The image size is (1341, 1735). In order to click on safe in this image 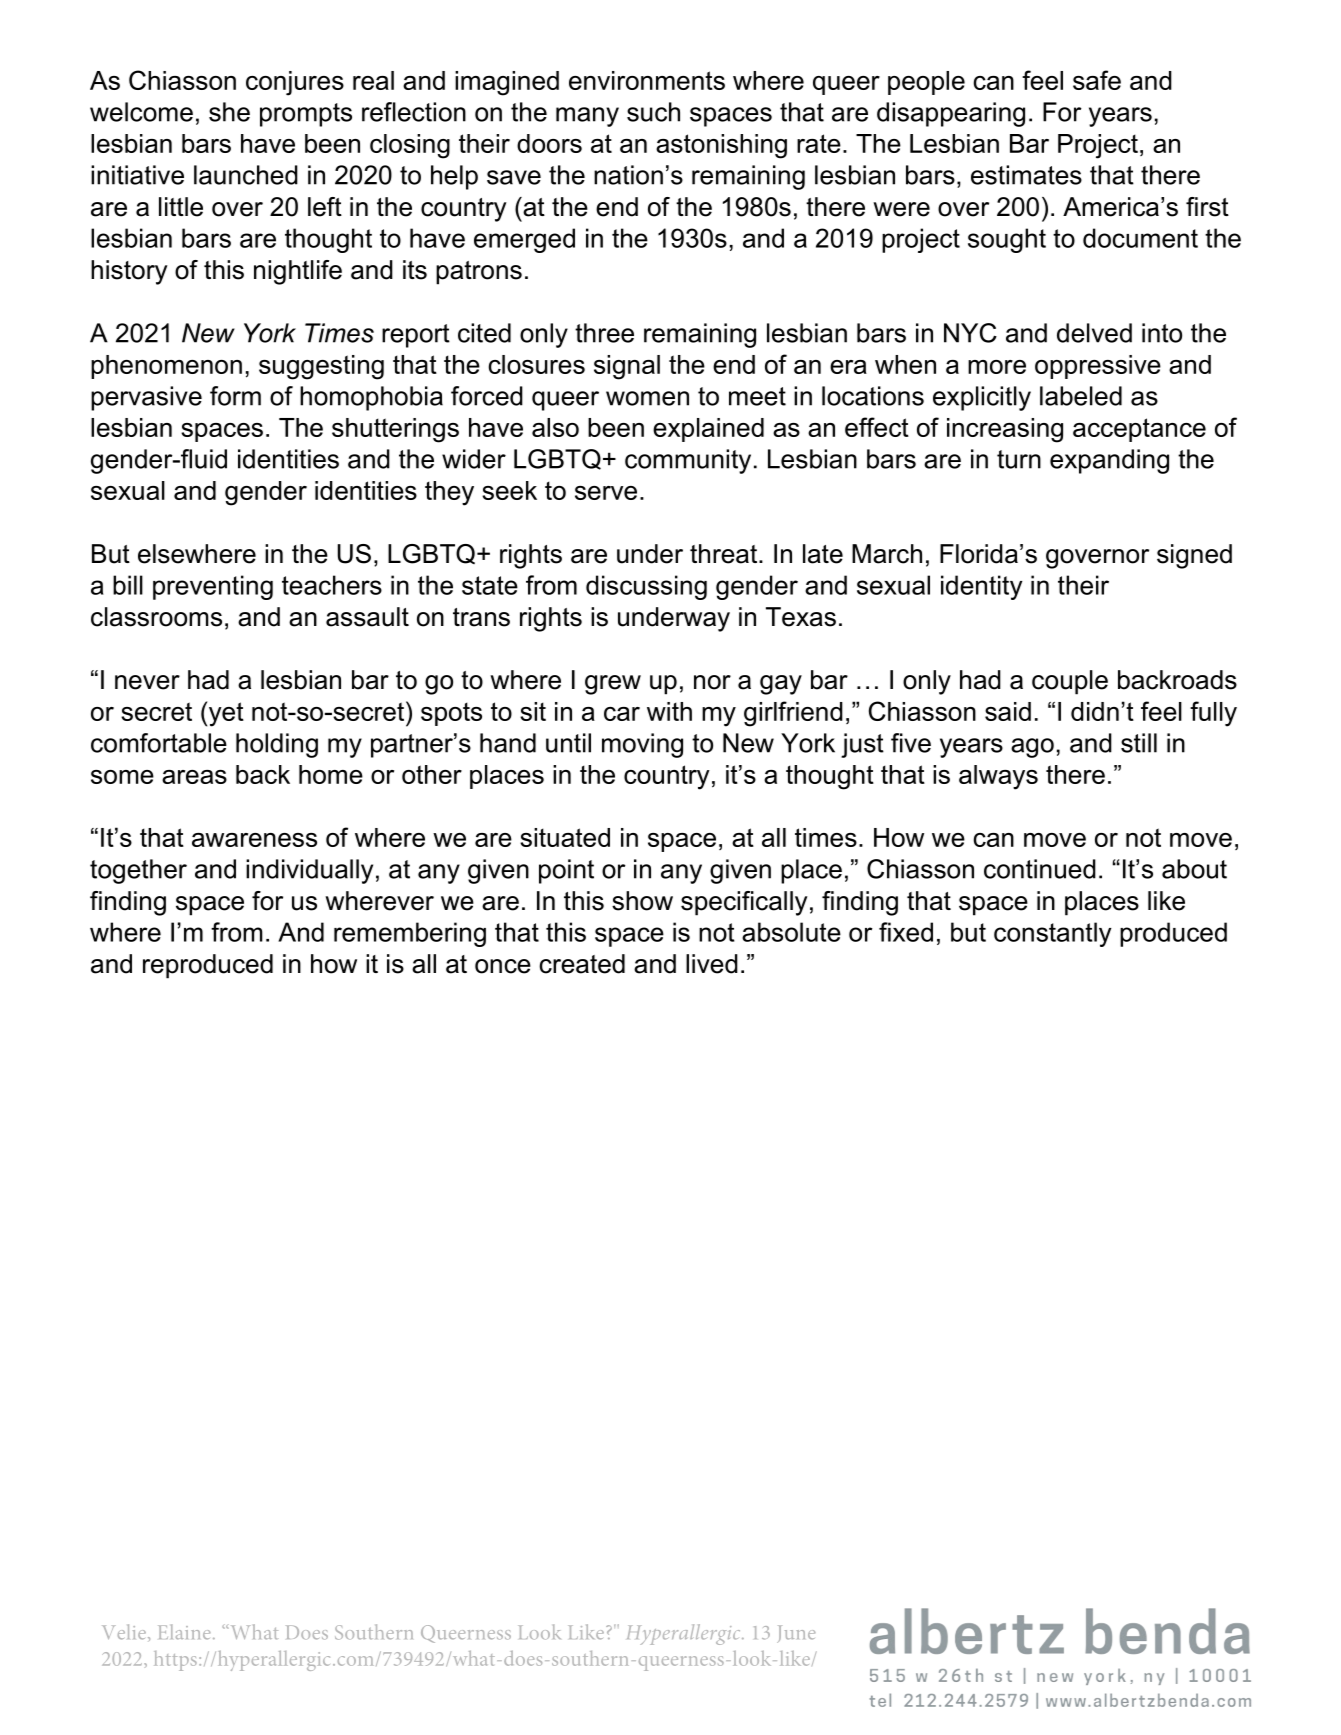, I will do `click(1097, 80)`.
